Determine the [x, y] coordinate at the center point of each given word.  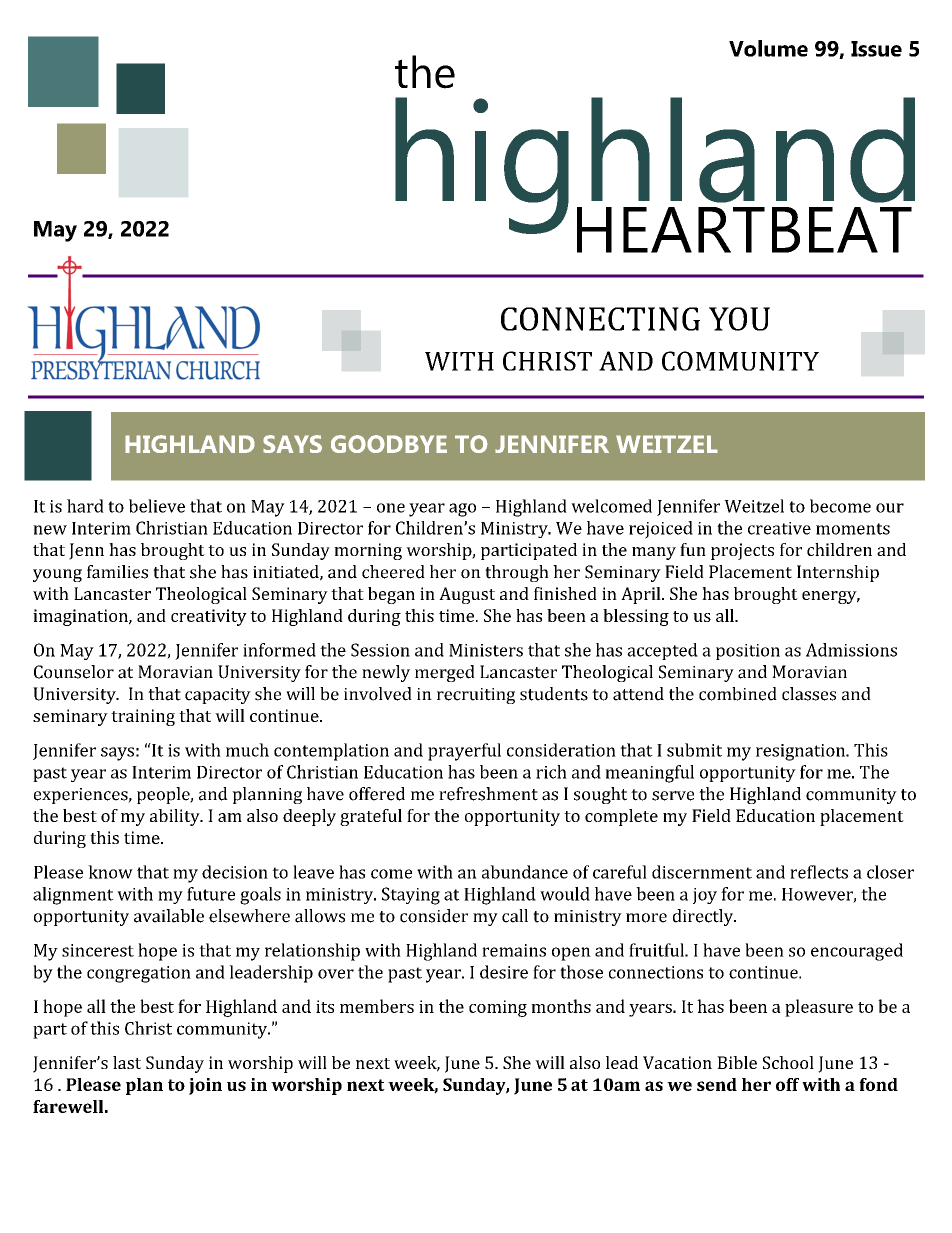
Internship [838, 573]
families [117, 572]
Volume [768, 48]
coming [498, 1008]
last [127, 1062]
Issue [876, 49]
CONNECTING [600, 319]
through [517, 573]
